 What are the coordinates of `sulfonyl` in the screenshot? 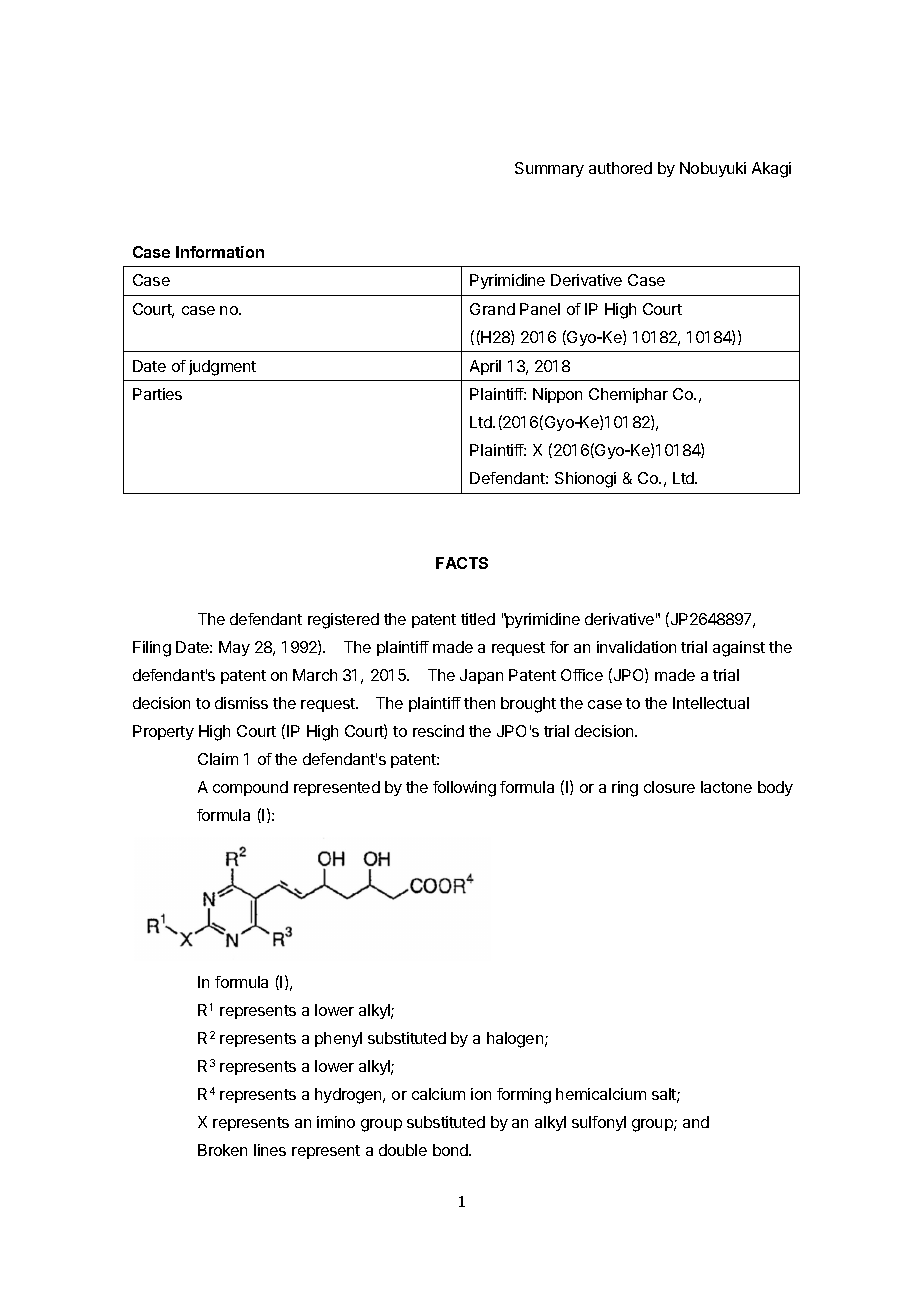 It's located at (599, 1123).
